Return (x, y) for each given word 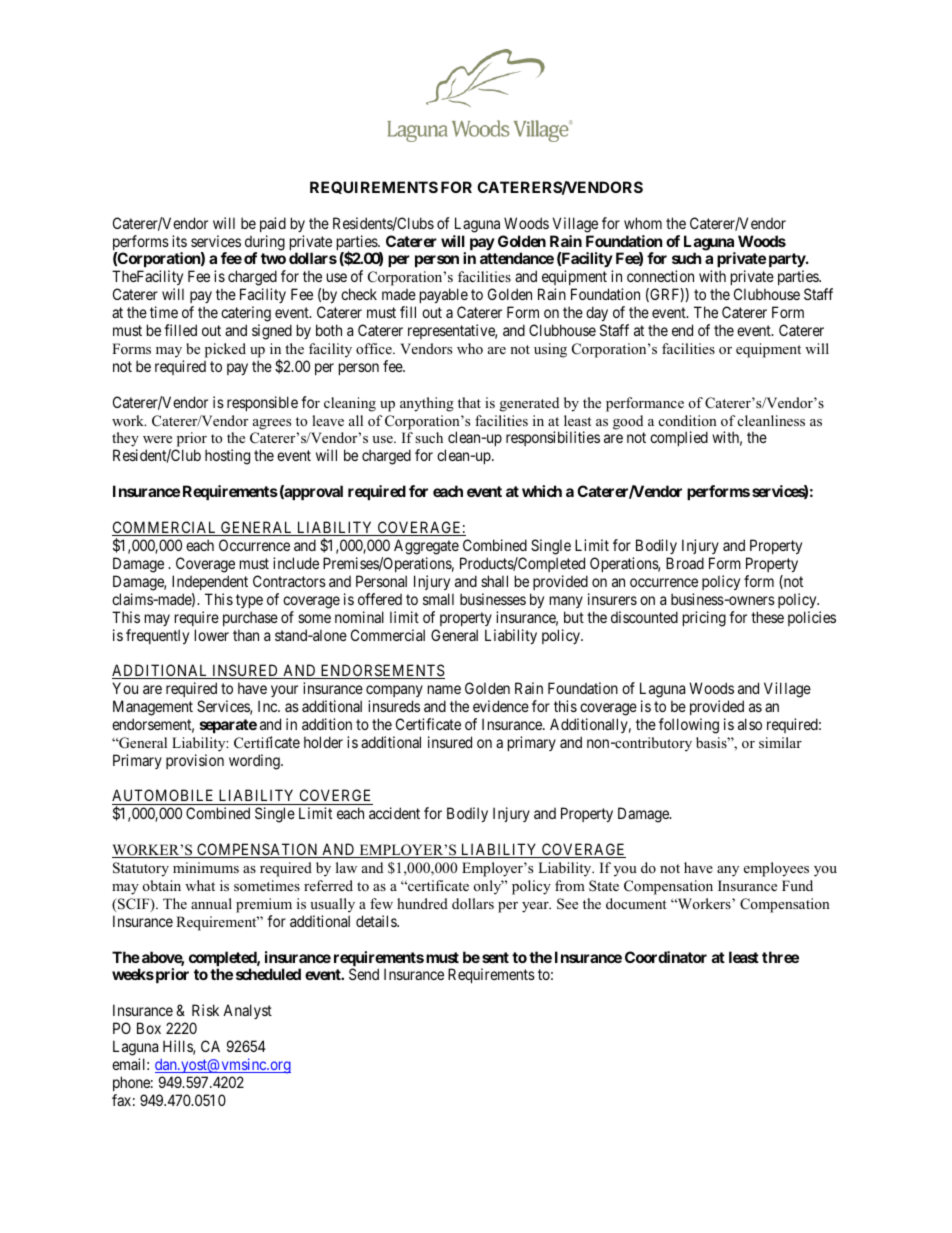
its (179, 241)
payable (444, 297)
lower (212, 635)
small (438, 599)
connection (660, 276)
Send (364, 974)
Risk (205, 1010)
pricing (704, 619)
